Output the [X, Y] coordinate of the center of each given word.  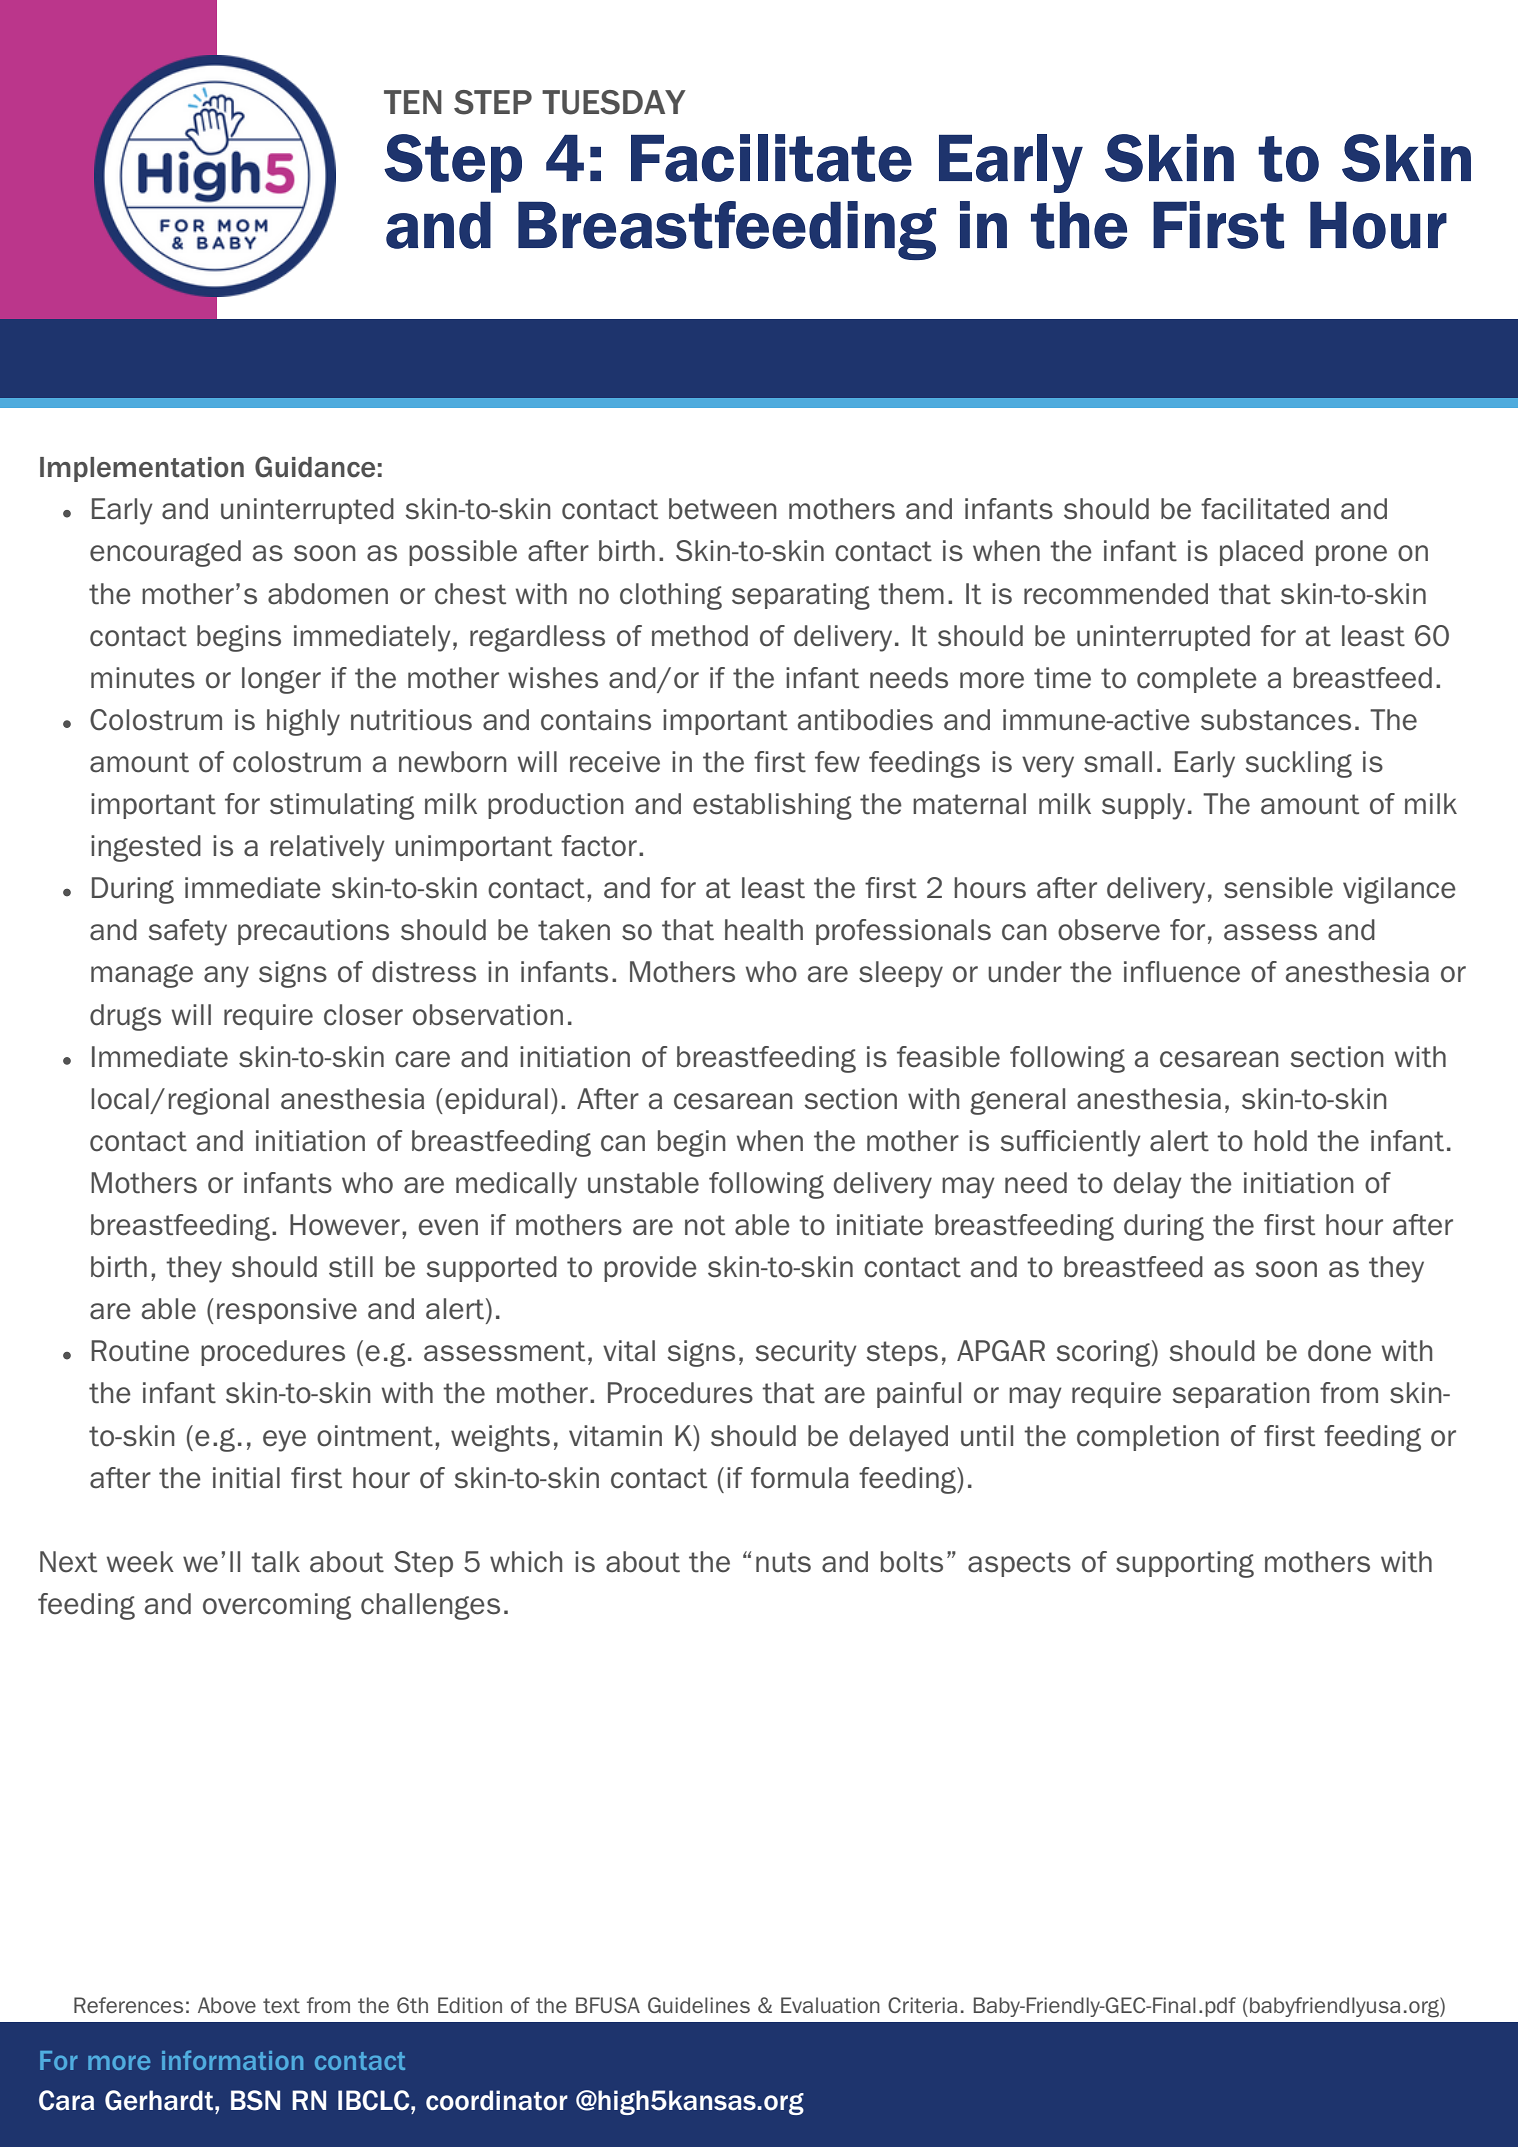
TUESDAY [614, 102]
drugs [125, 1017]
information [232, 2060]
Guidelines [699, 2005]
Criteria [922, 2005]
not [705, 1225]
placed [1261, 553]
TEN [413, 102]
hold [1280, 1141]
